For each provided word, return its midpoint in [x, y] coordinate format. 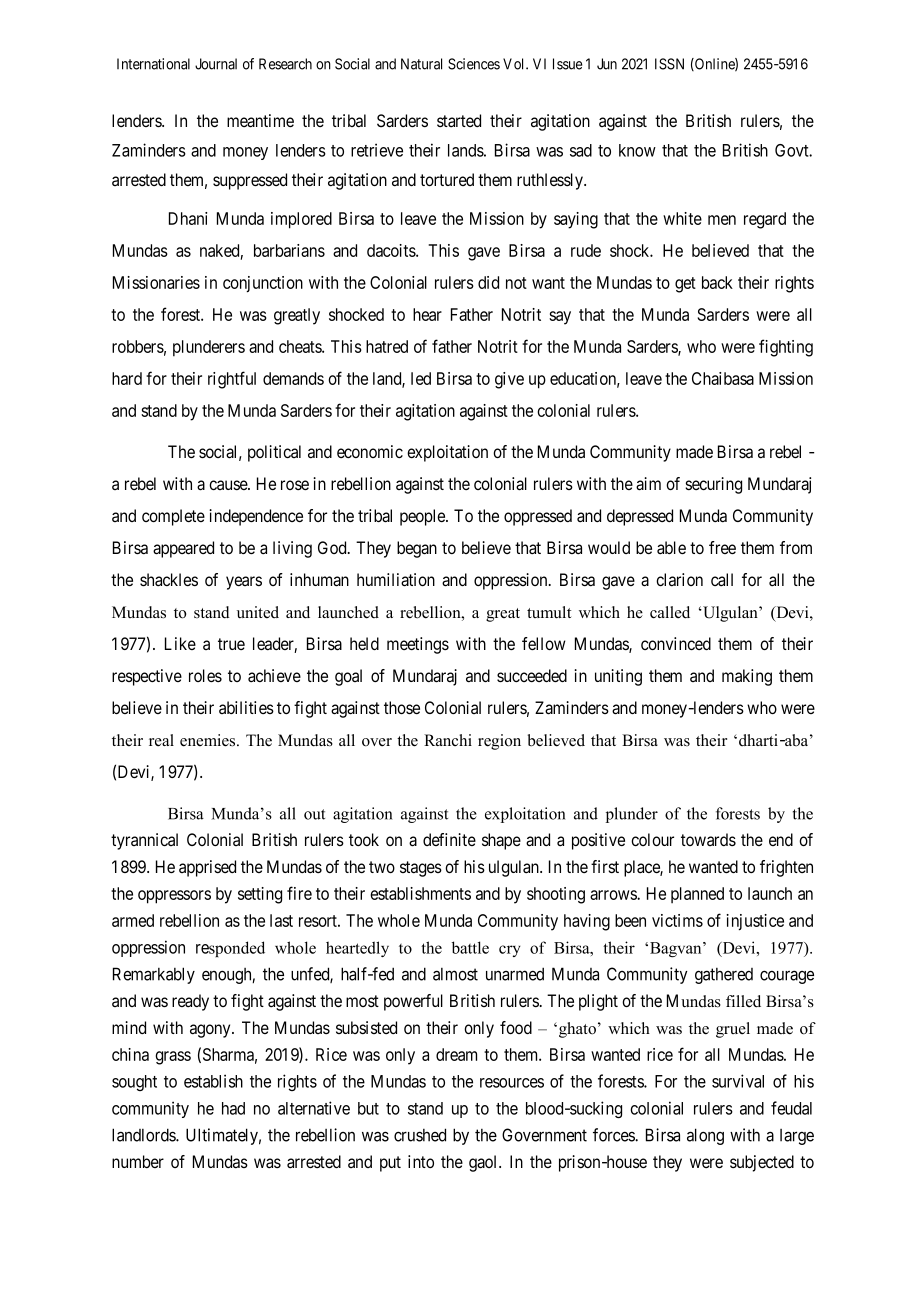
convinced [676, 643]
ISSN [669, 64]
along [705, 1136]
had [233, 1108]
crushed [420, 1135]
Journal [216, 64]
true [231, 644]
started [459, 121]
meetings [418, 645]
